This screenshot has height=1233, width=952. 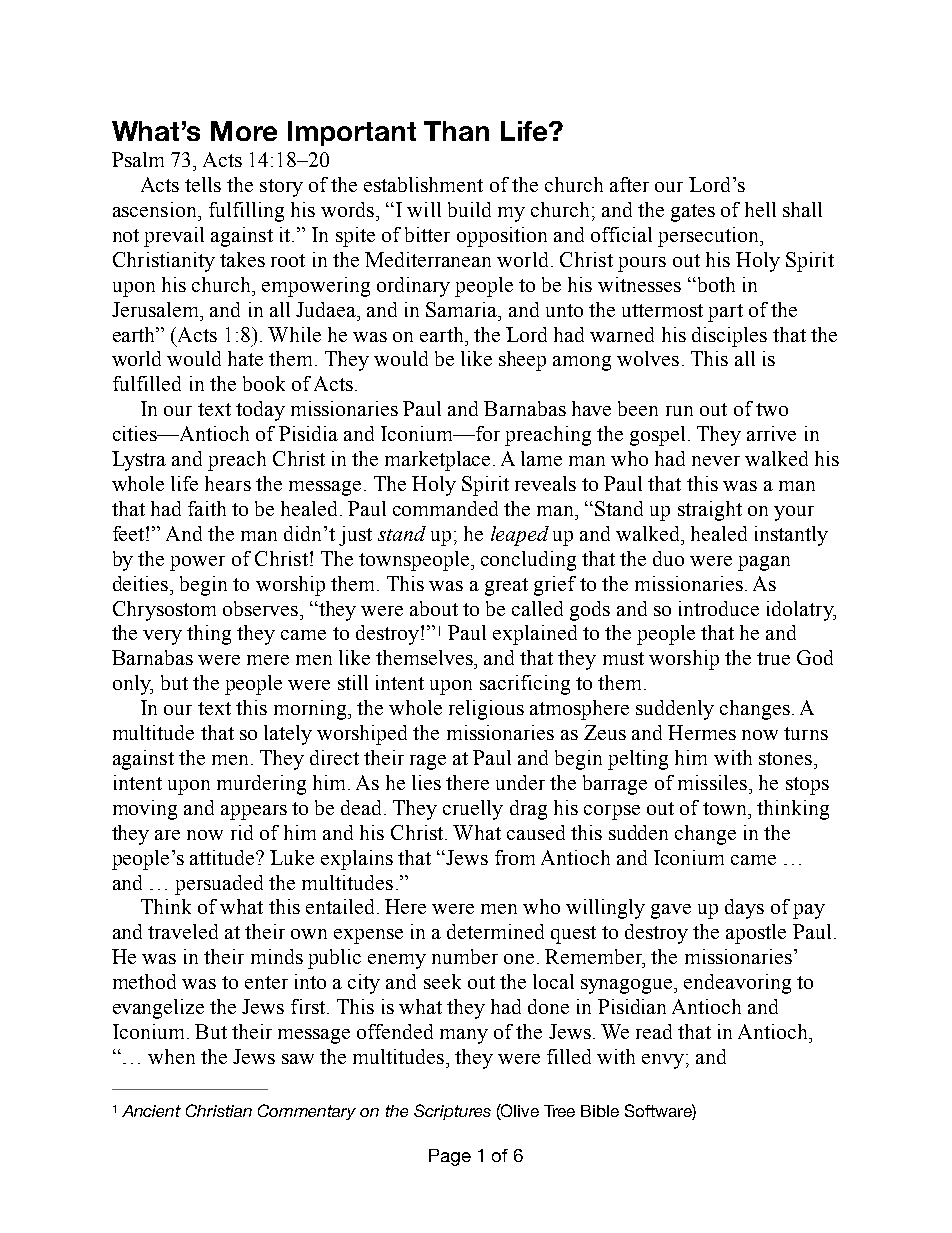 What do you see at coordinates (456, 131) in the screenshot?
I see `Than` at bounding box center [456, 131].
